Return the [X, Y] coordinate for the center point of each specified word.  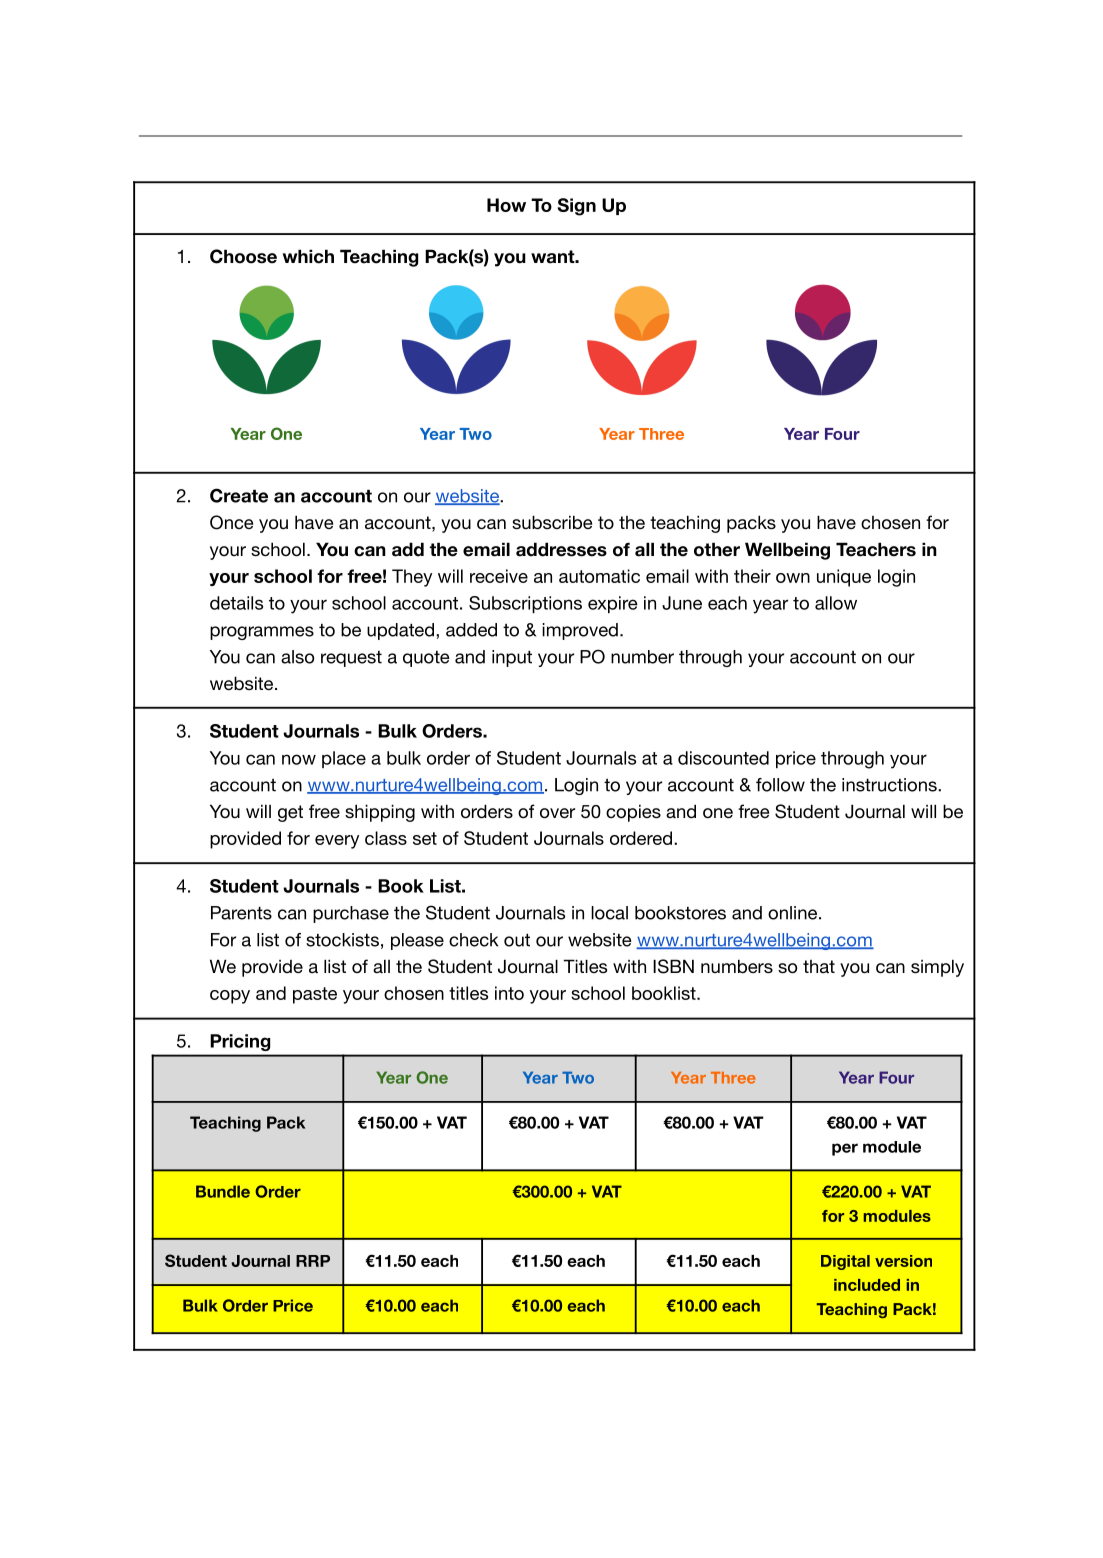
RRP [313, 1261]
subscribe [552, 522]
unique [844, 578]
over [557, 813]
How [506, 205]
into [509, 993]
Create [239, 495]
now [299, 759]
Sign [577, 207]
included [867, 1285]
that [819, 966]
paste [315, 995]
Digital [845, 1262]
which [308, 256]
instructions [890, 785]
